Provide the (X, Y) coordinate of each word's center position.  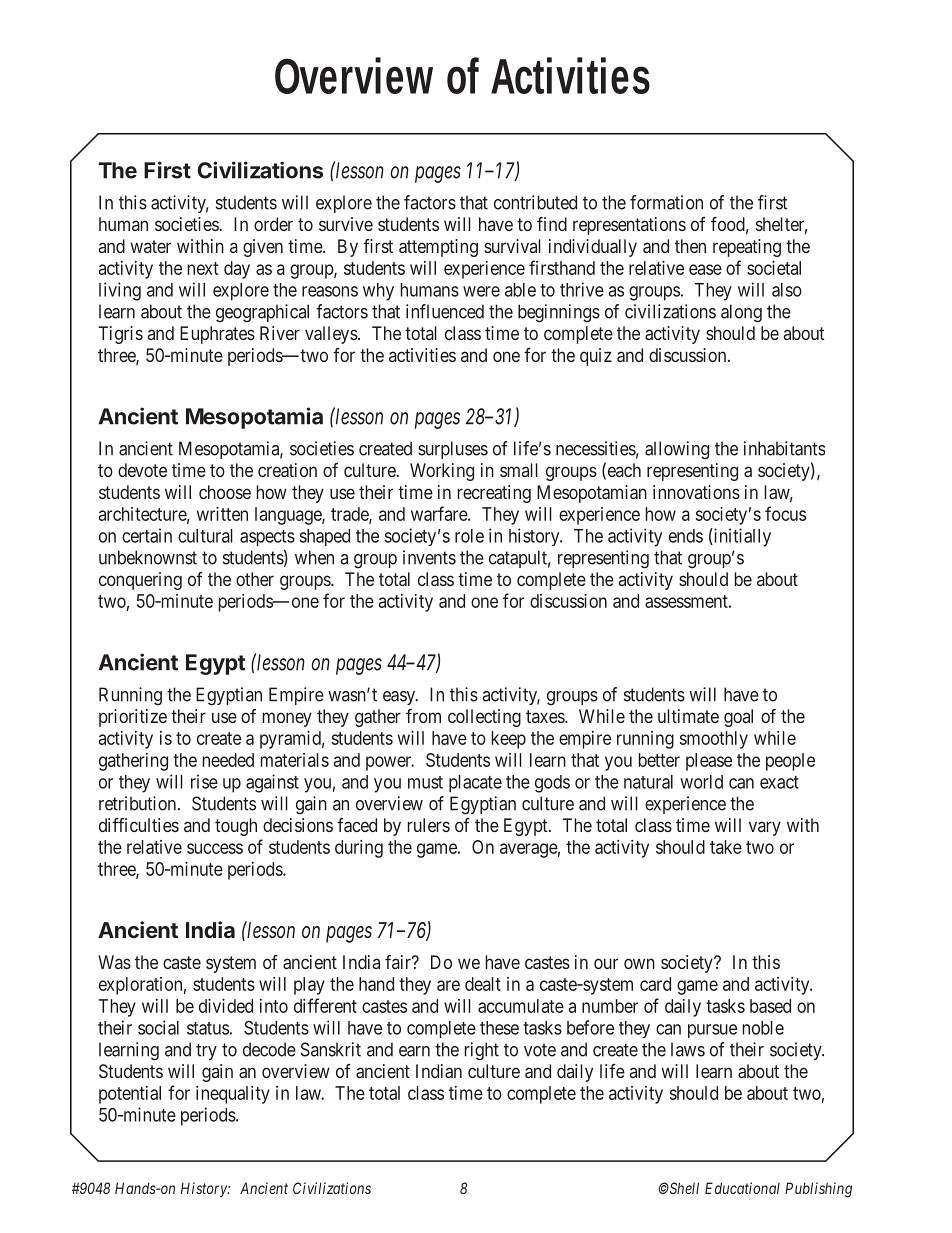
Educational (742, 1188)
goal (738, 718)
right (482, 1051)
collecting (484, 718)
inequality (233, 1095)
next (203, 268)
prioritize (133, 718)
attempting (438, 248)
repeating (747, 248)
